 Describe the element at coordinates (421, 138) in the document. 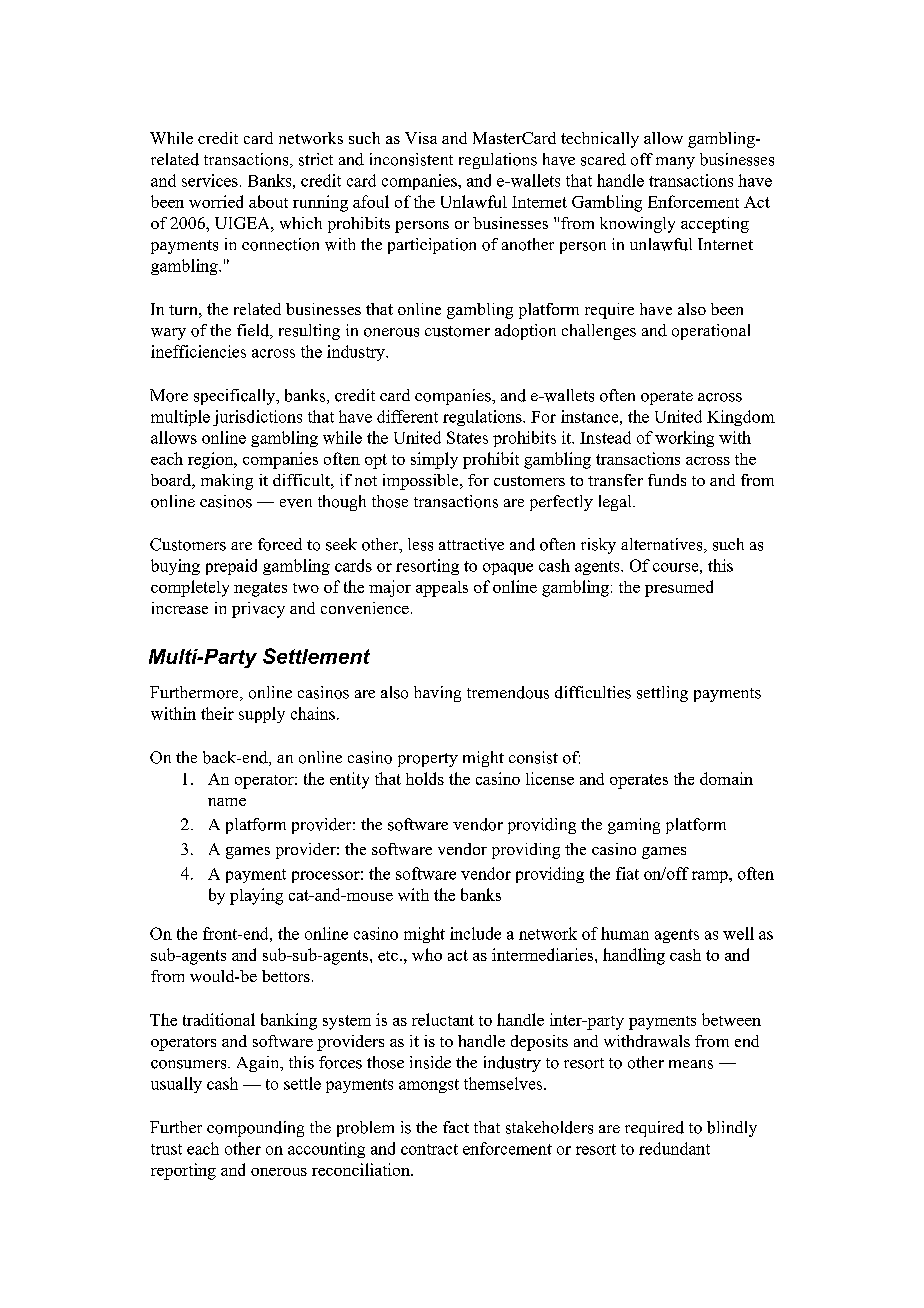

I see `Visa` at that location.
